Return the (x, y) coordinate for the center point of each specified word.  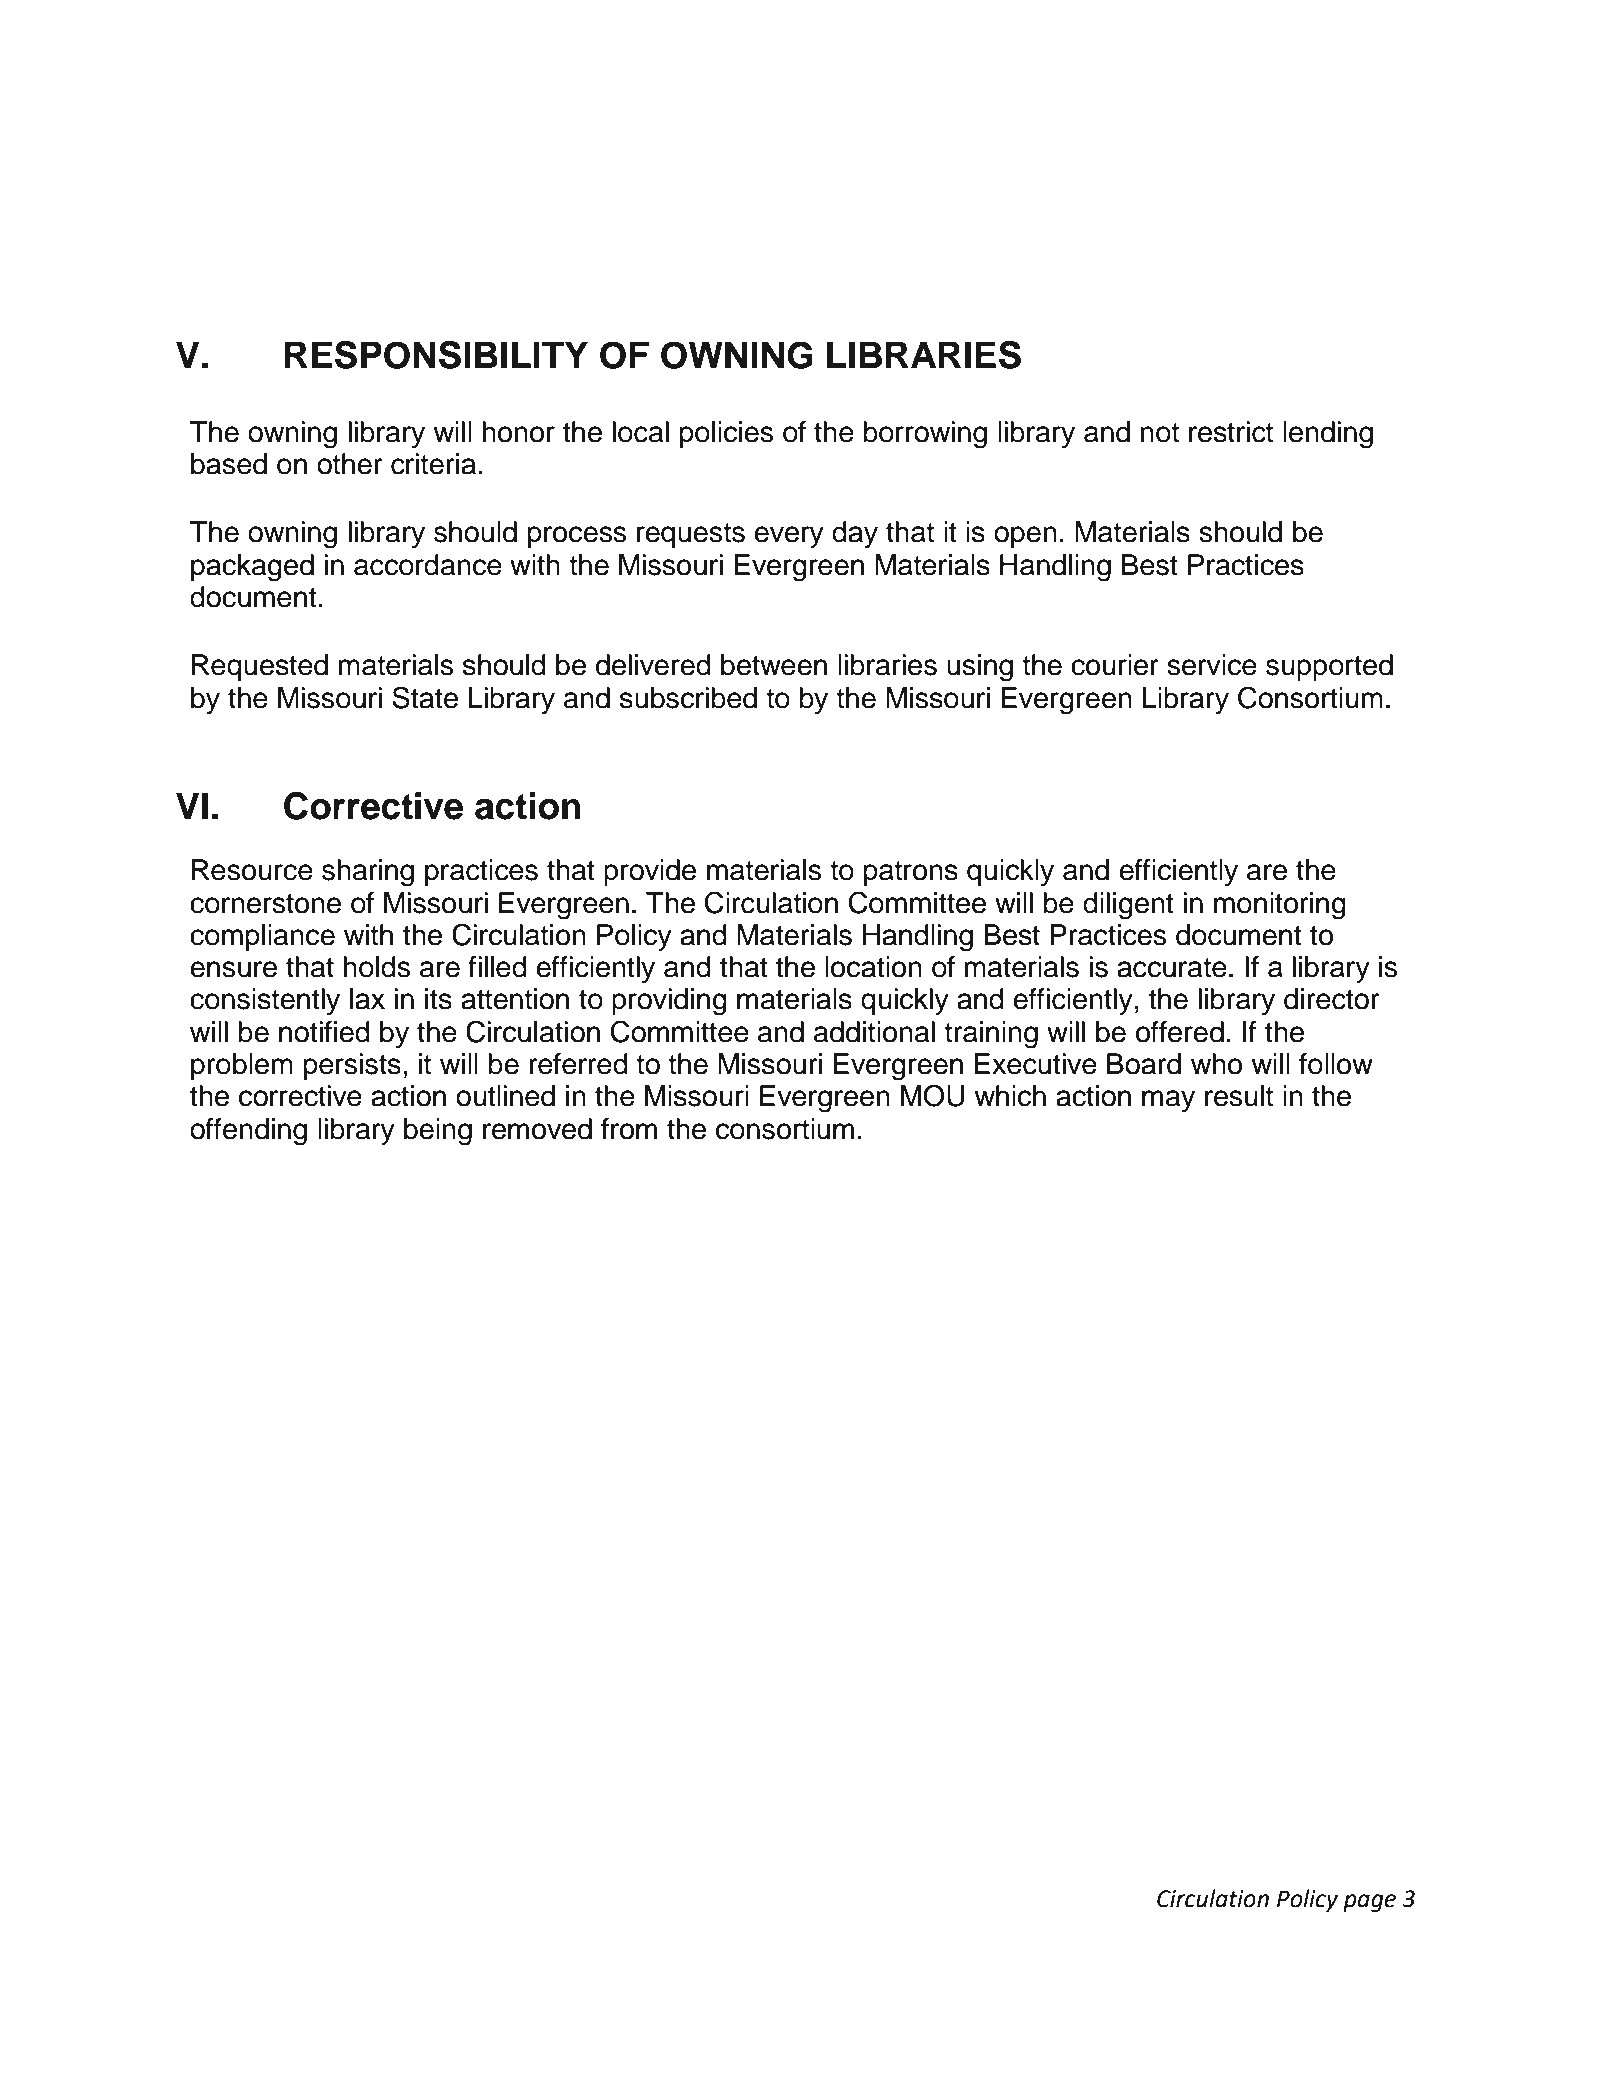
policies (726, 434)
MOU (932, 1095)
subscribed (688, 698)
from (629, 1129)
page (1369, 1903)
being (438, 1132)
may (1168, 1101)
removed (537, 1129)
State (425, 697)
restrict (1231, 432)
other (350, 464)
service (1212, 665)
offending (248, 1132)
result (1239, 1096)
